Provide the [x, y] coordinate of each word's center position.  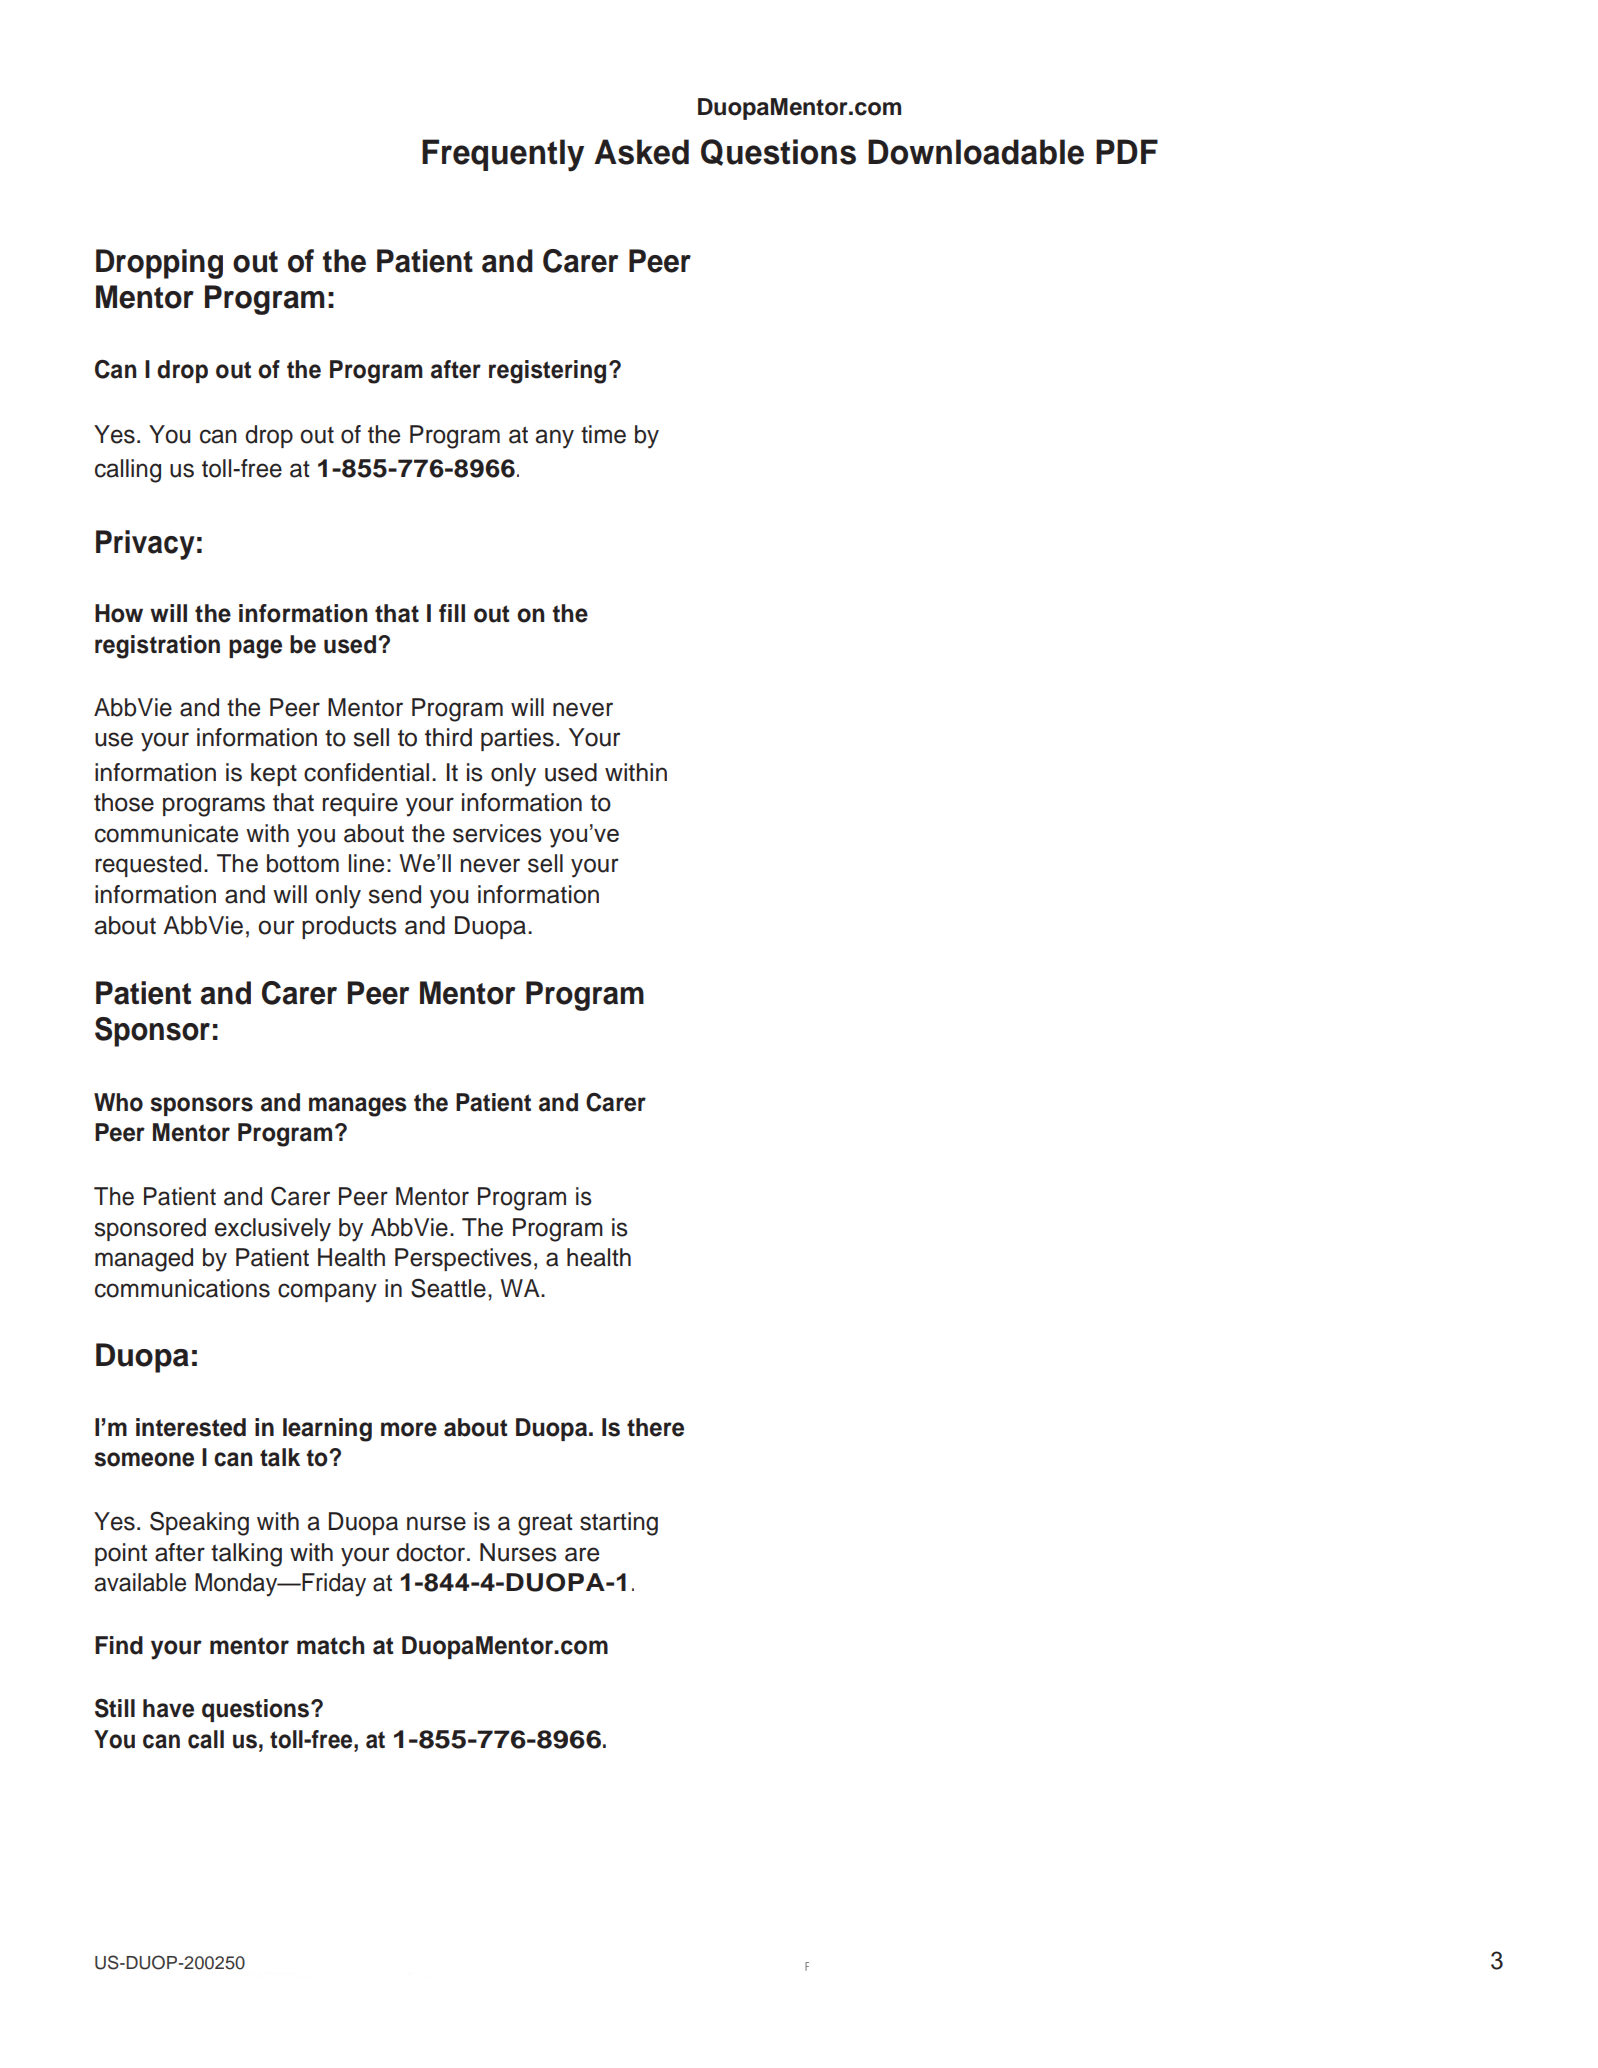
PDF [1127, 151]
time [603, 434]
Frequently [503, 155]
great [545, 1525]
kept [274, 774]
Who [118, 1102]
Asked [641, 152]
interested [191, 1427]
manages [358, 1107]
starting [619, 1524]
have [168, 1708]
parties [517, 739]
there [655, 1427]
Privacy [145, 545]
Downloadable [976, 152]
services [497, 833]
